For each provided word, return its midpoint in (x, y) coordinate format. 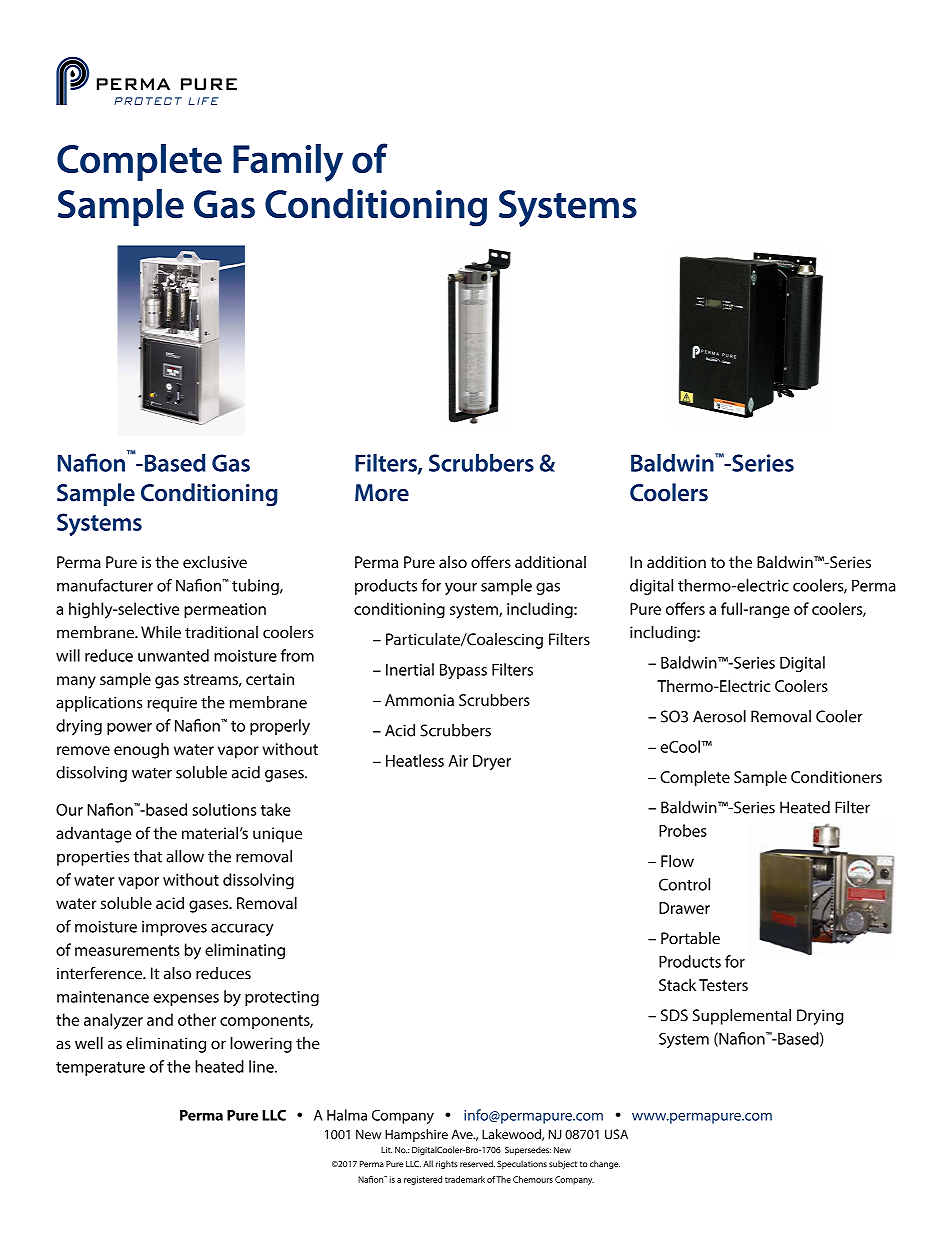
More (382, 493)
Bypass (463, 671)
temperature (100, 1069)
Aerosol (719, 716)
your (461, 589)
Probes (683, 830)
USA (616, 1134)
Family (288, 163)
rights (447, 1164)
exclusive (215, 562)
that (147, 856)
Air (458, 761)
